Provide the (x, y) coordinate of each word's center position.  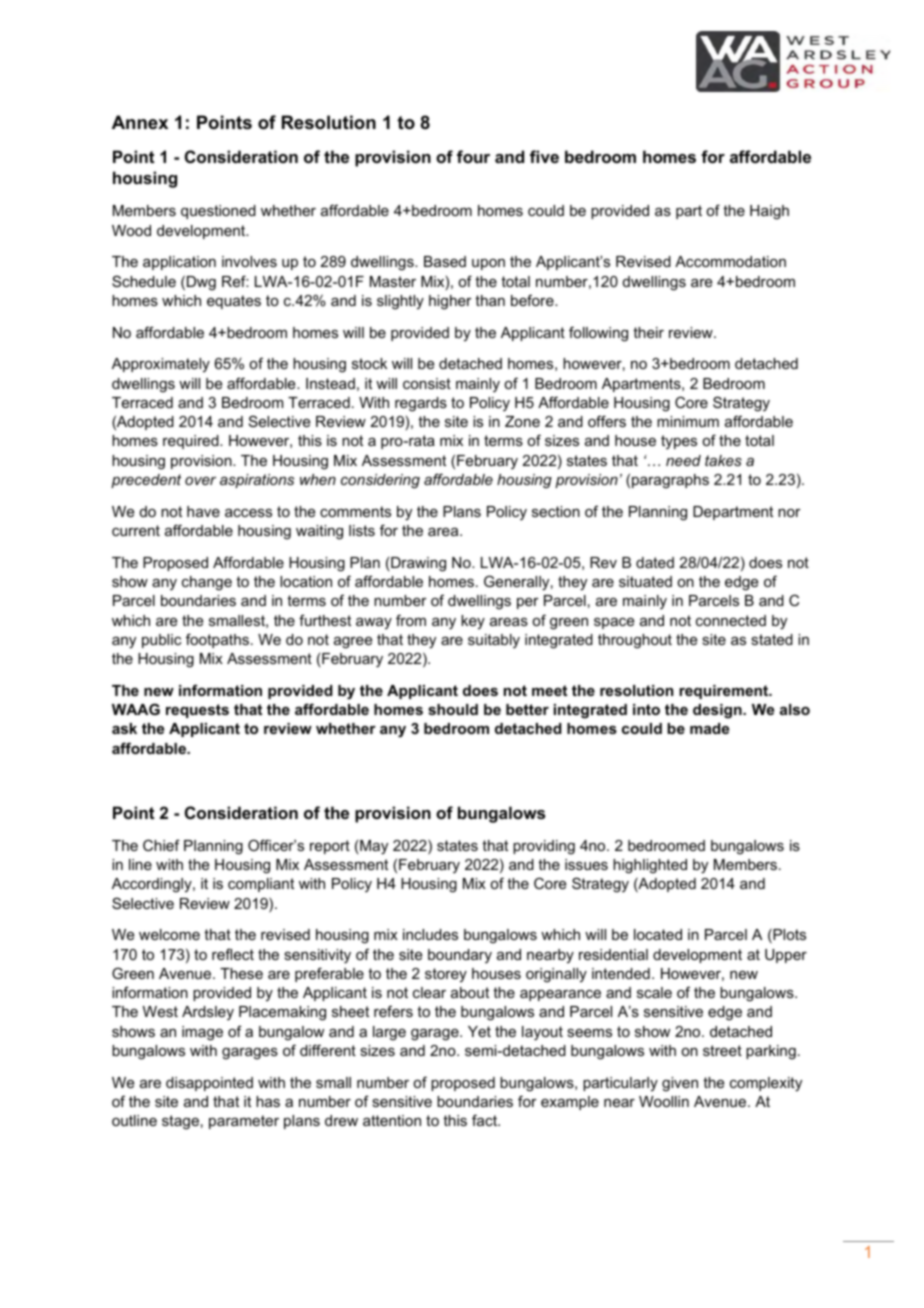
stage (180, 1122)
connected (731, 620)
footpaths (217, 640)
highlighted (650, 866)
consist (427, 383)
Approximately (161, 365)
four (473, 156)
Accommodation (730, 261)
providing (544, 847)
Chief (161, 845)
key (473, 622)
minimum (688, 421)
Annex (140, 122)
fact (486, 1120)
